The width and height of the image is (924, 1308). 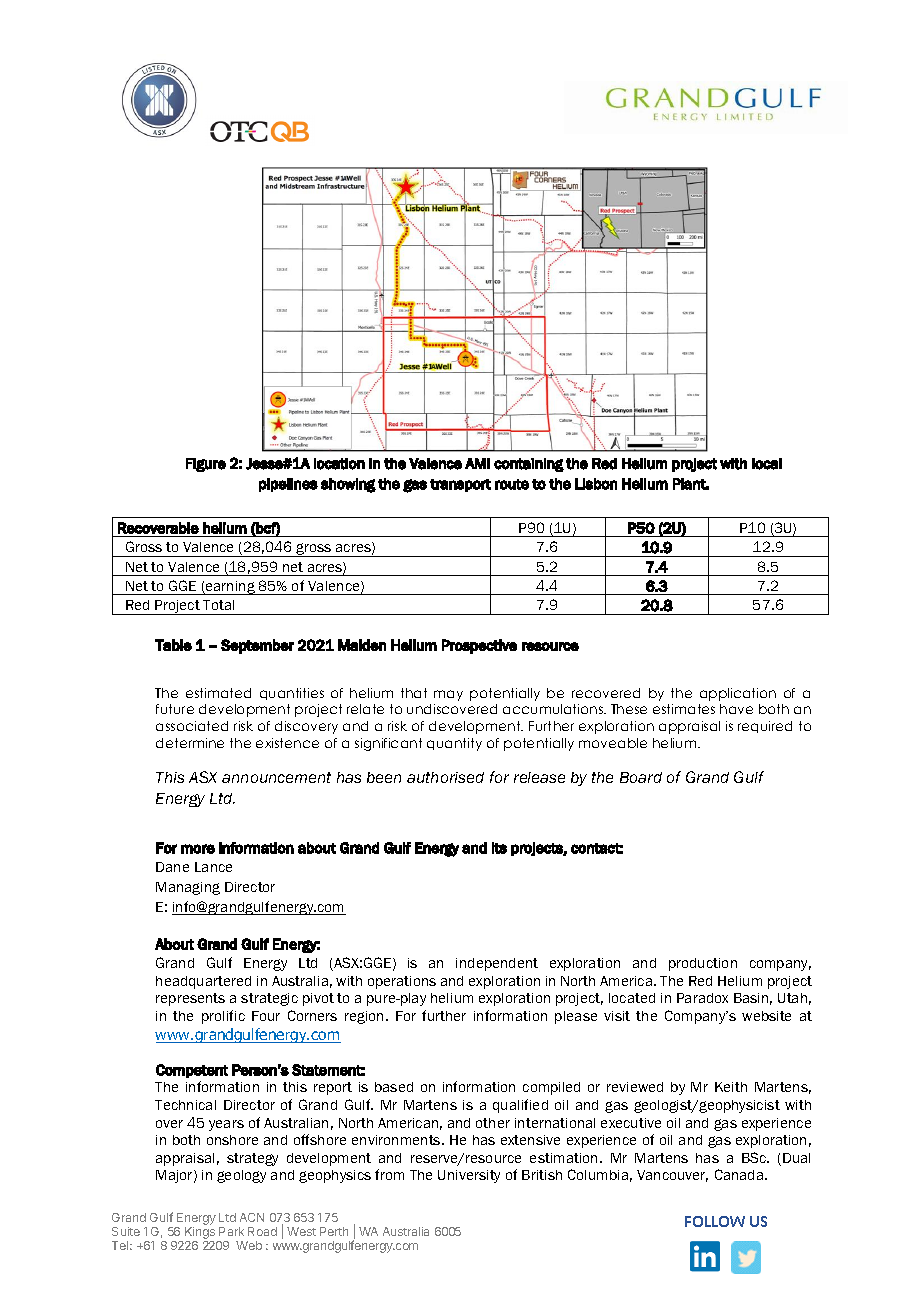 What do you see at coordinates (469, 1176) in the image?
I see `University` at bounding box center [469, 1176].
